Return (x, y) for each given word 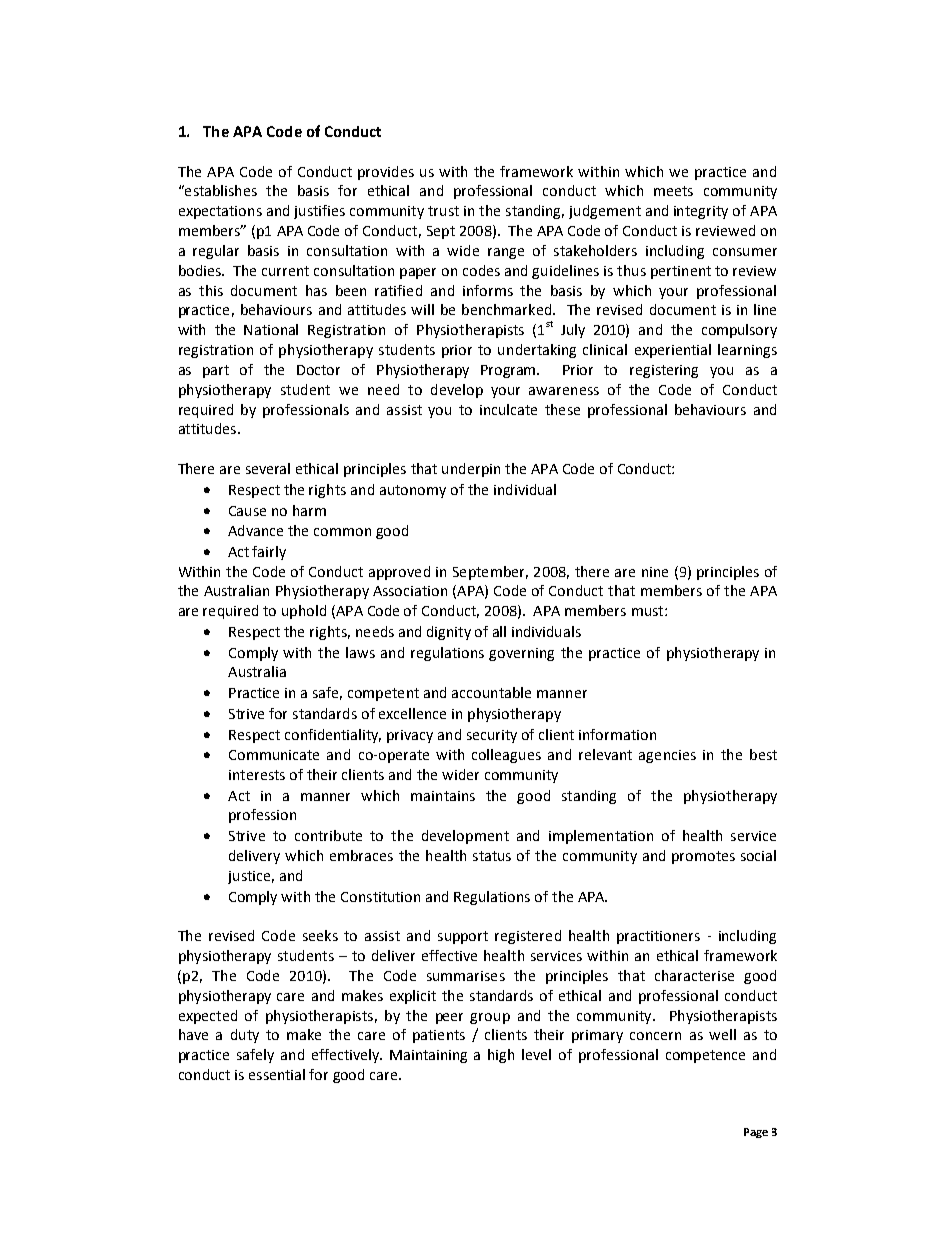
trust (443, 211)
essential (277, 1074)
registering (664, 371)
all (499, 631)
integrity (701, 212)
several (268, 468)
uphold (304, 612)
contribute (328, 835)
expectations (220, 212)
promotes (703, 857)
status (492, 856)
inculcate (508, 409)
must (649, 611)
